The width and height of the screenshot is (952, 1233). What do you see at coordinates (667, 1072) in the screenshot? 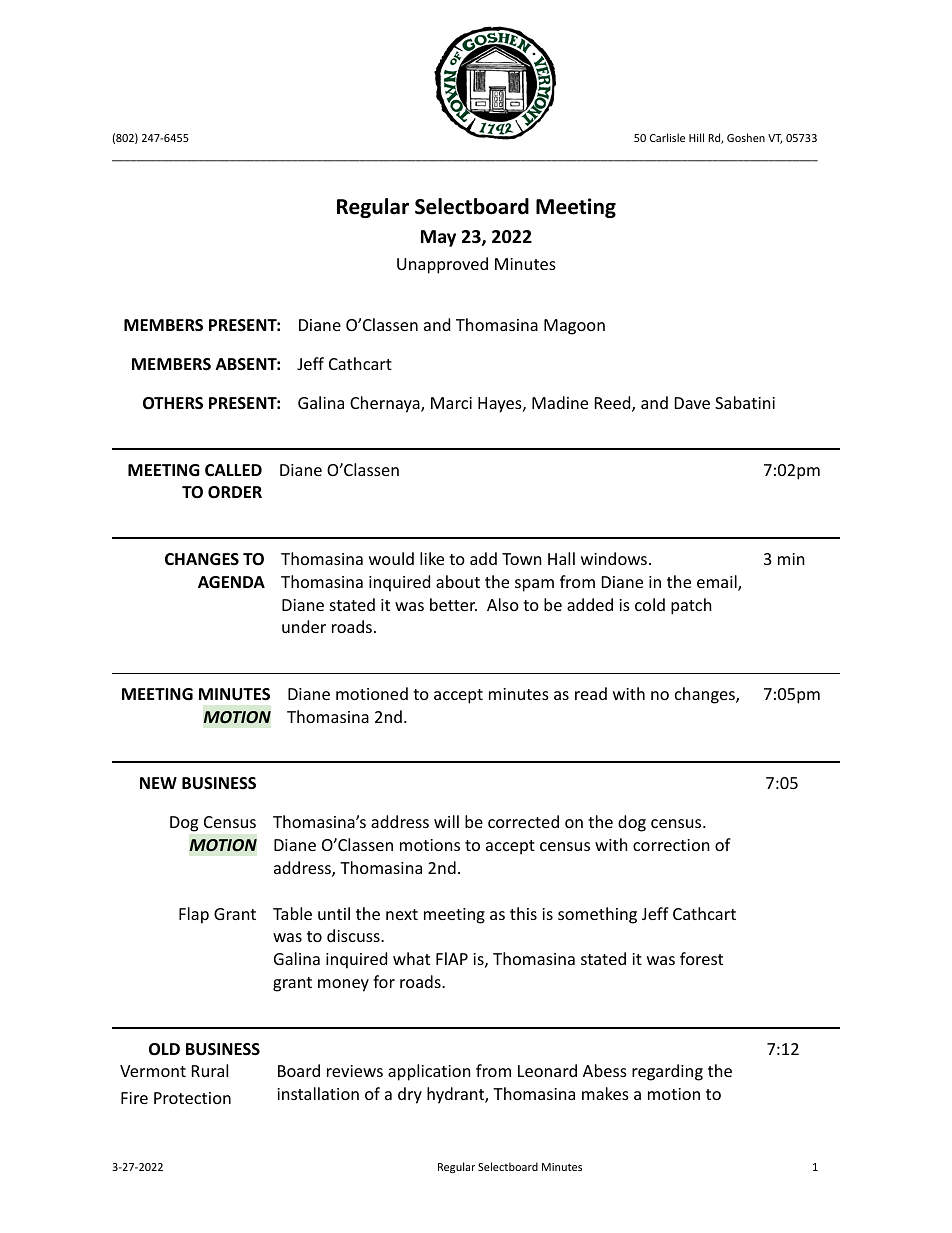
I see `regarding` at bounding box center [667, 1072].
